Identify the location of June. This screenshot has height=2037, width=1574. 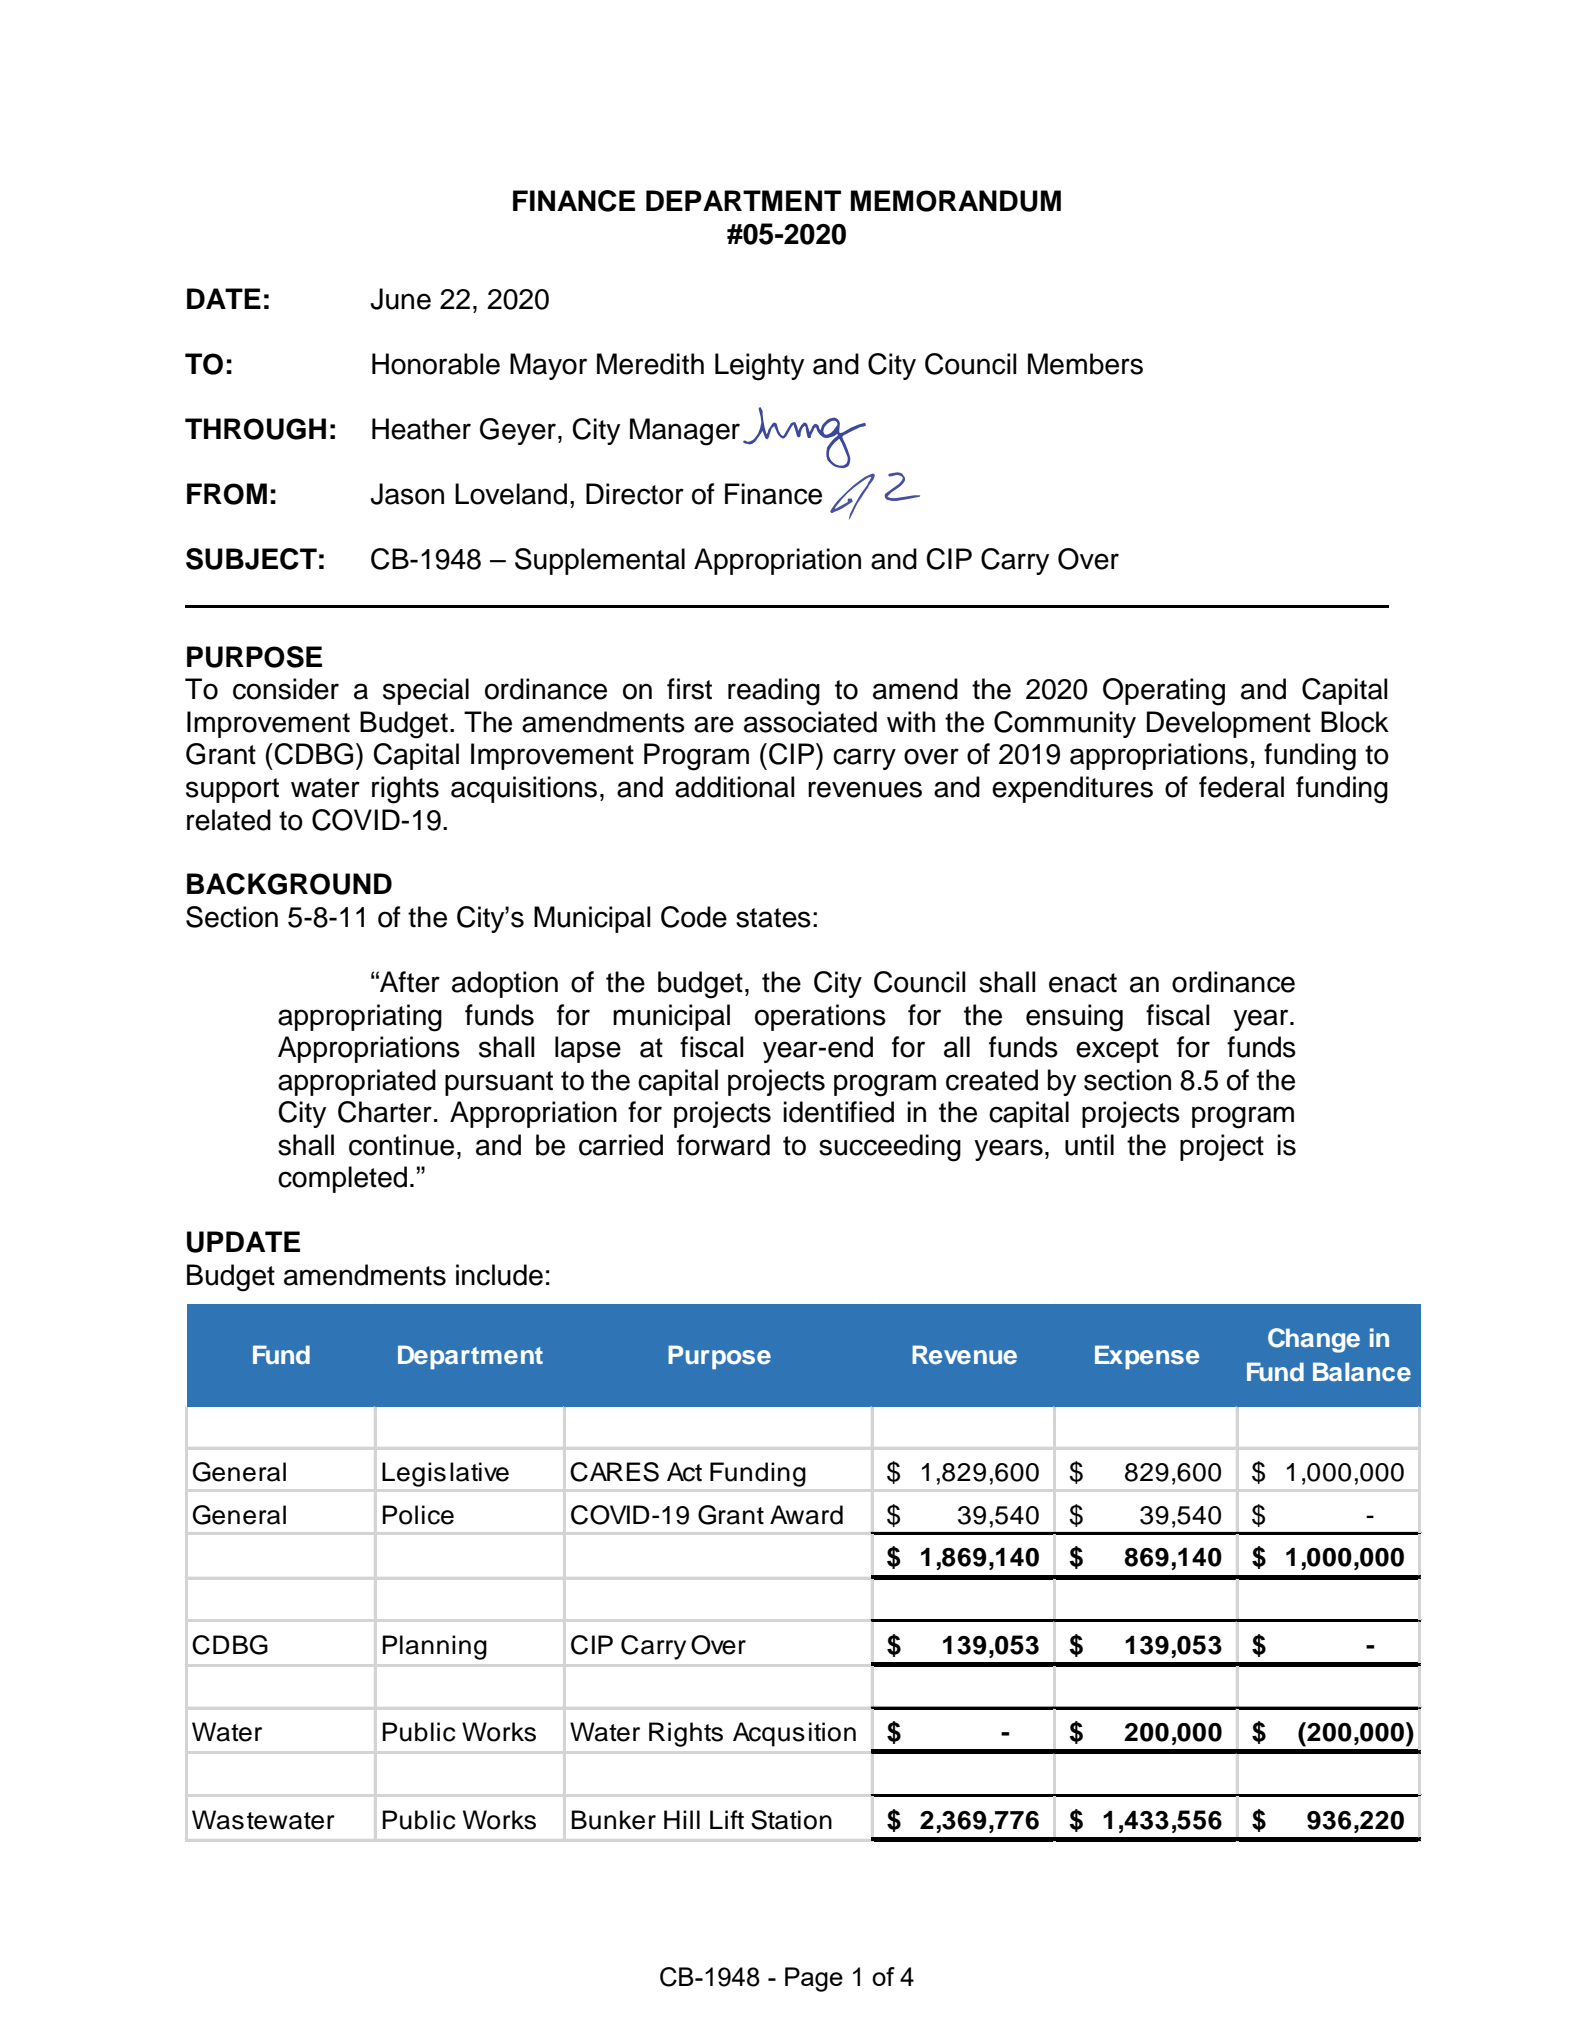
(400, 299).
